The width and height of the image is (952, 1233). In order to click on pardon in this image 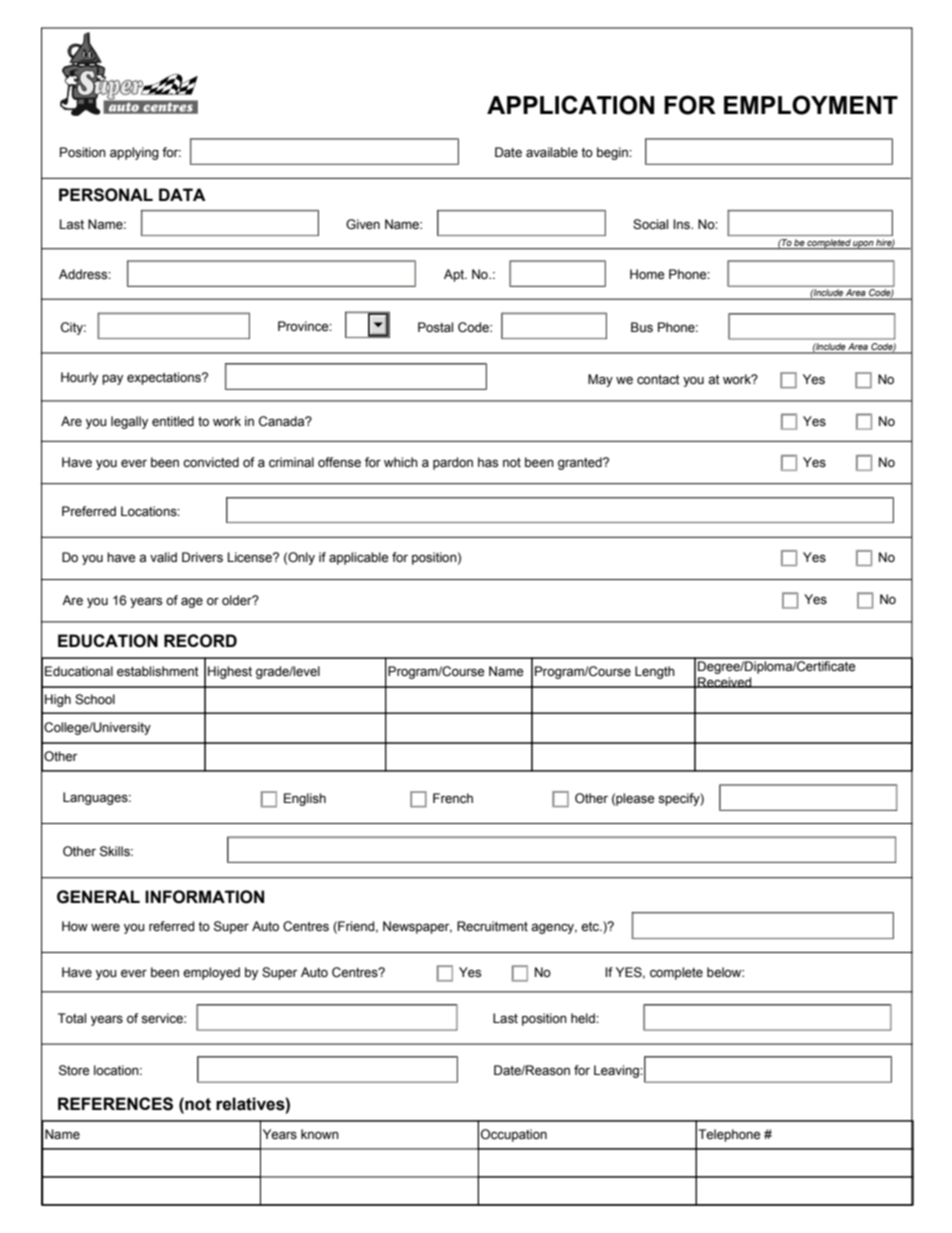, I will do `click(453, 463)`.
